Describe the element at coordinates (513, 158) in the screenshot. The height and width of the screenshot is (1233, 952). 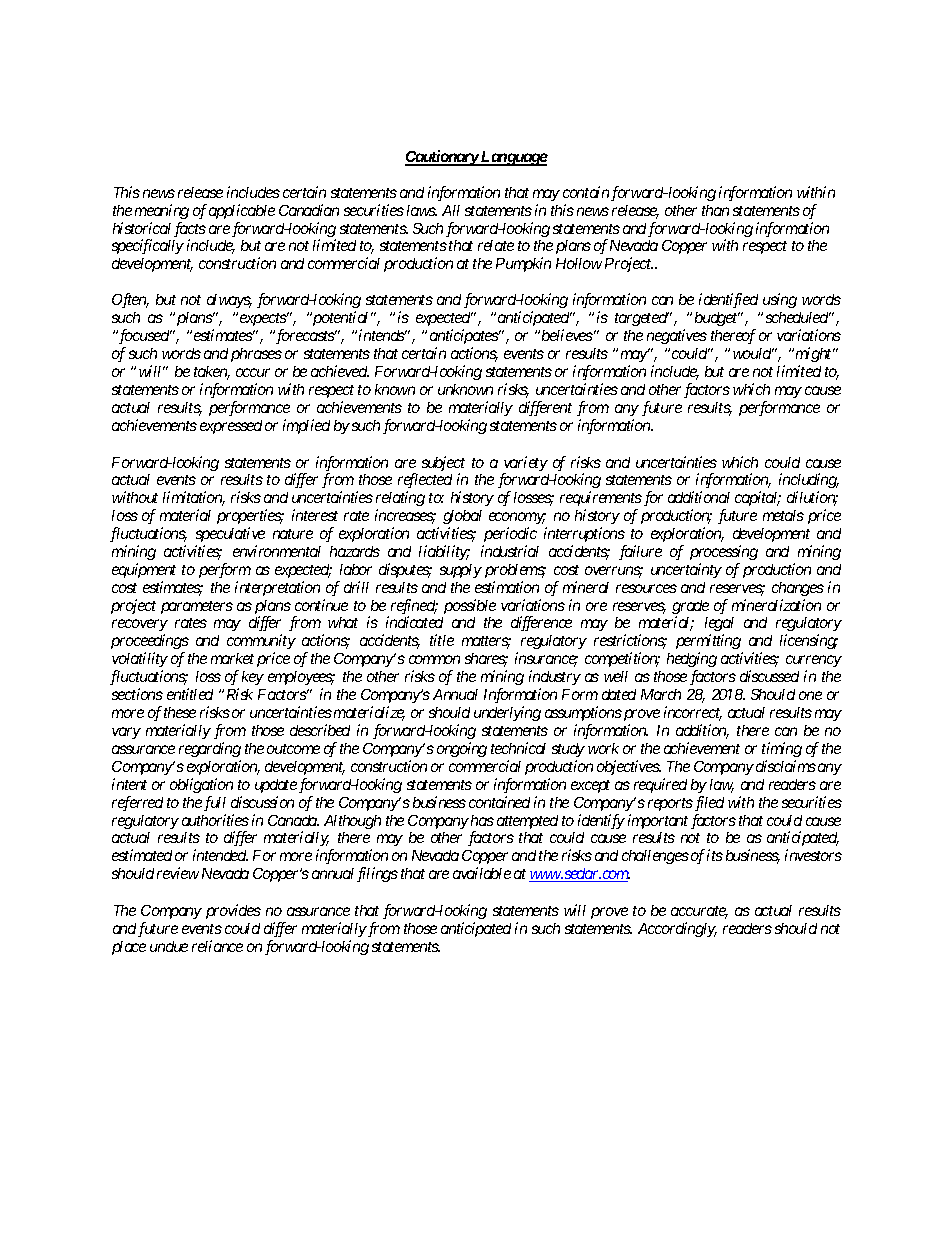
I see `Language` at that location.
